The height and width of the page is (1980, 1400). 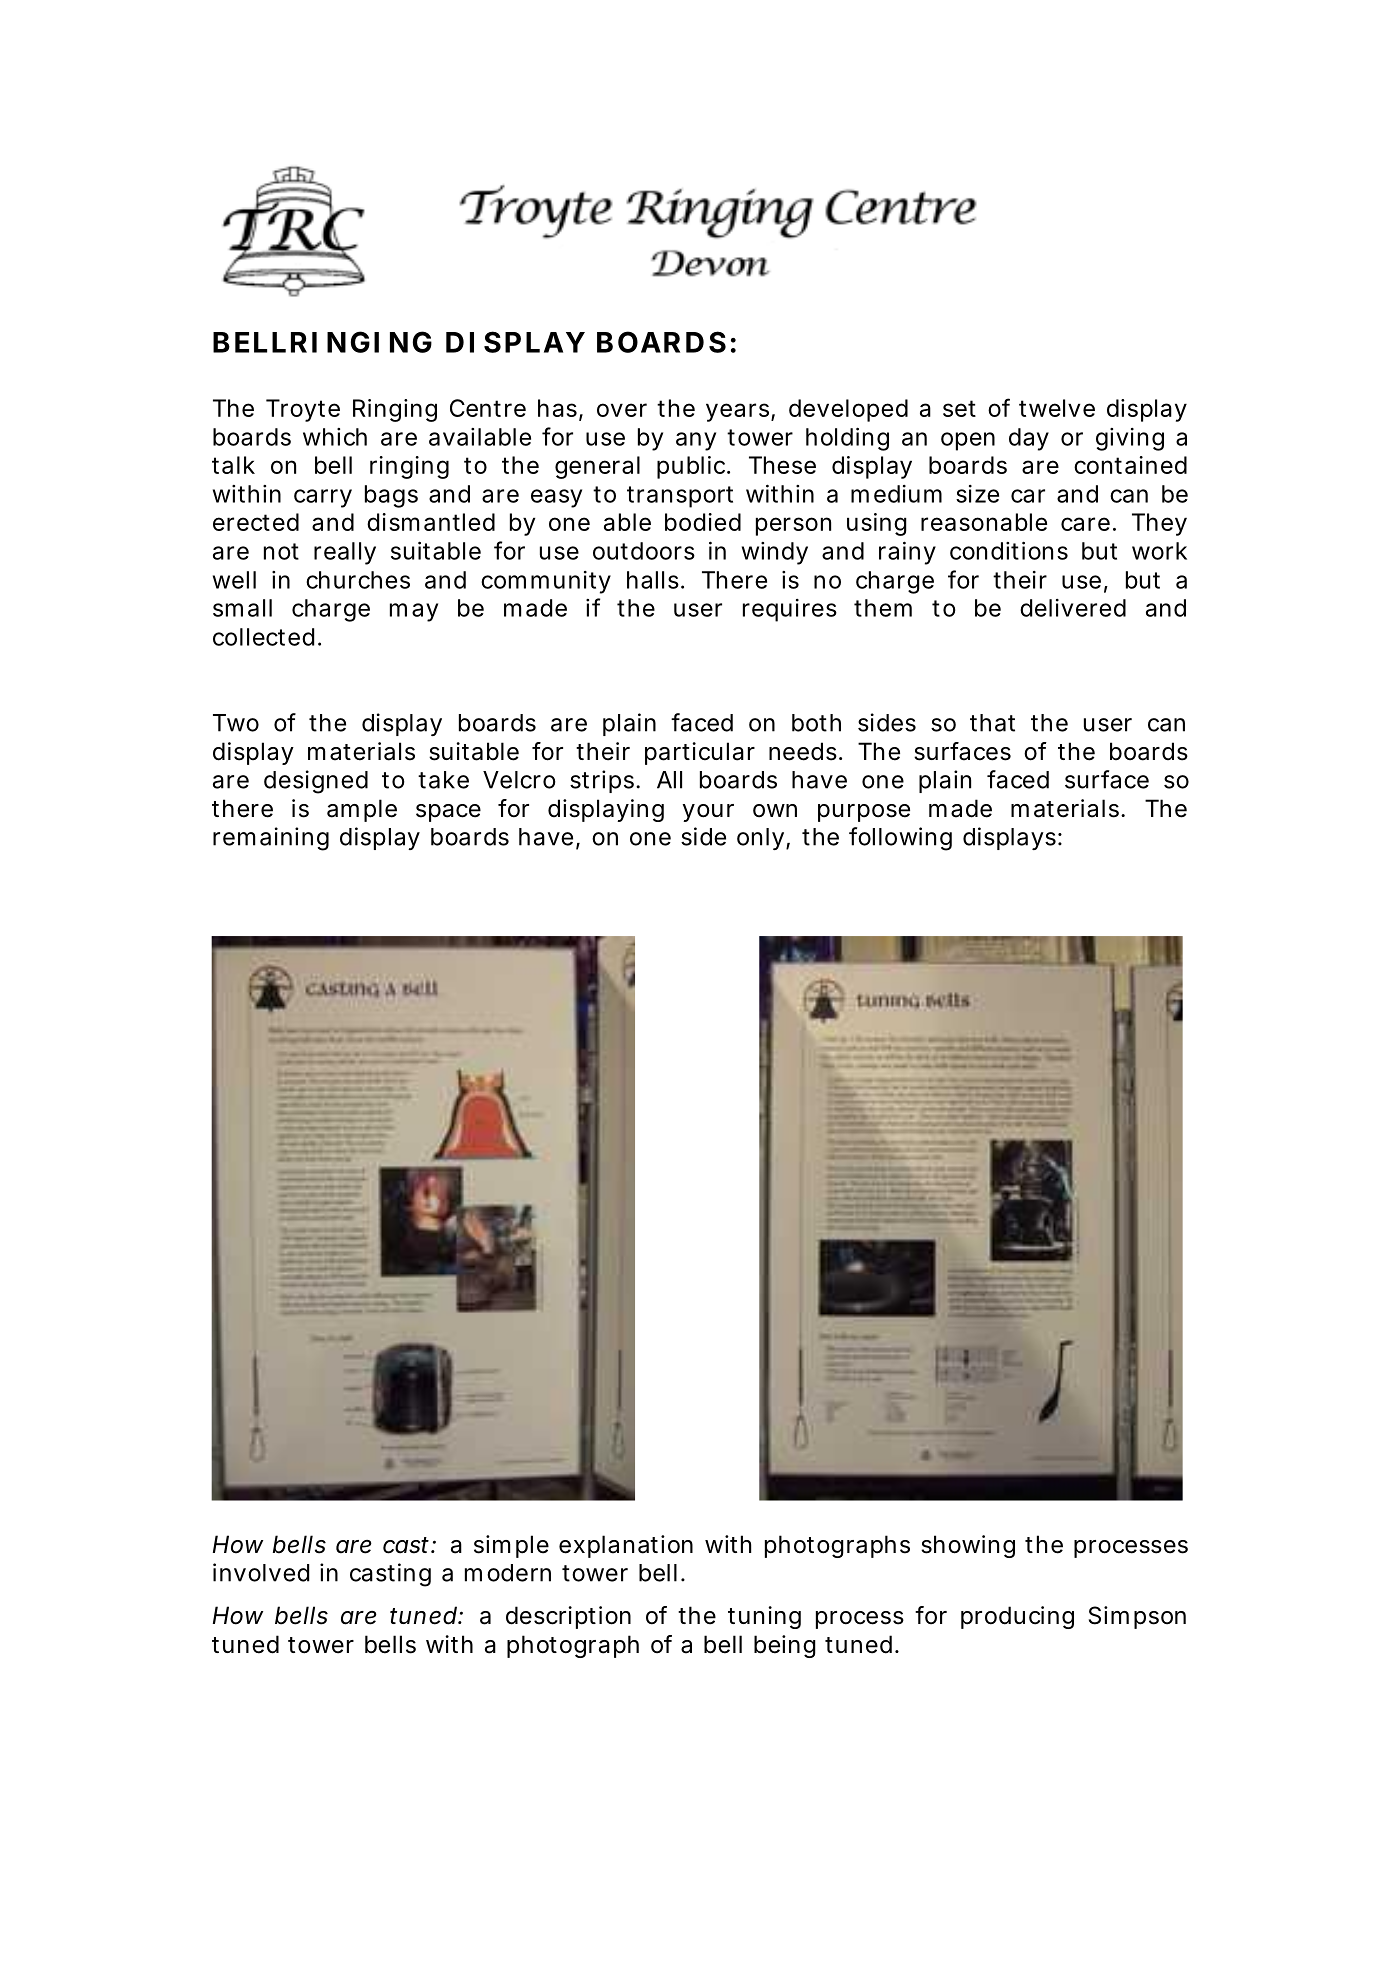 I want to click on following, so click(x=900, y=839).
